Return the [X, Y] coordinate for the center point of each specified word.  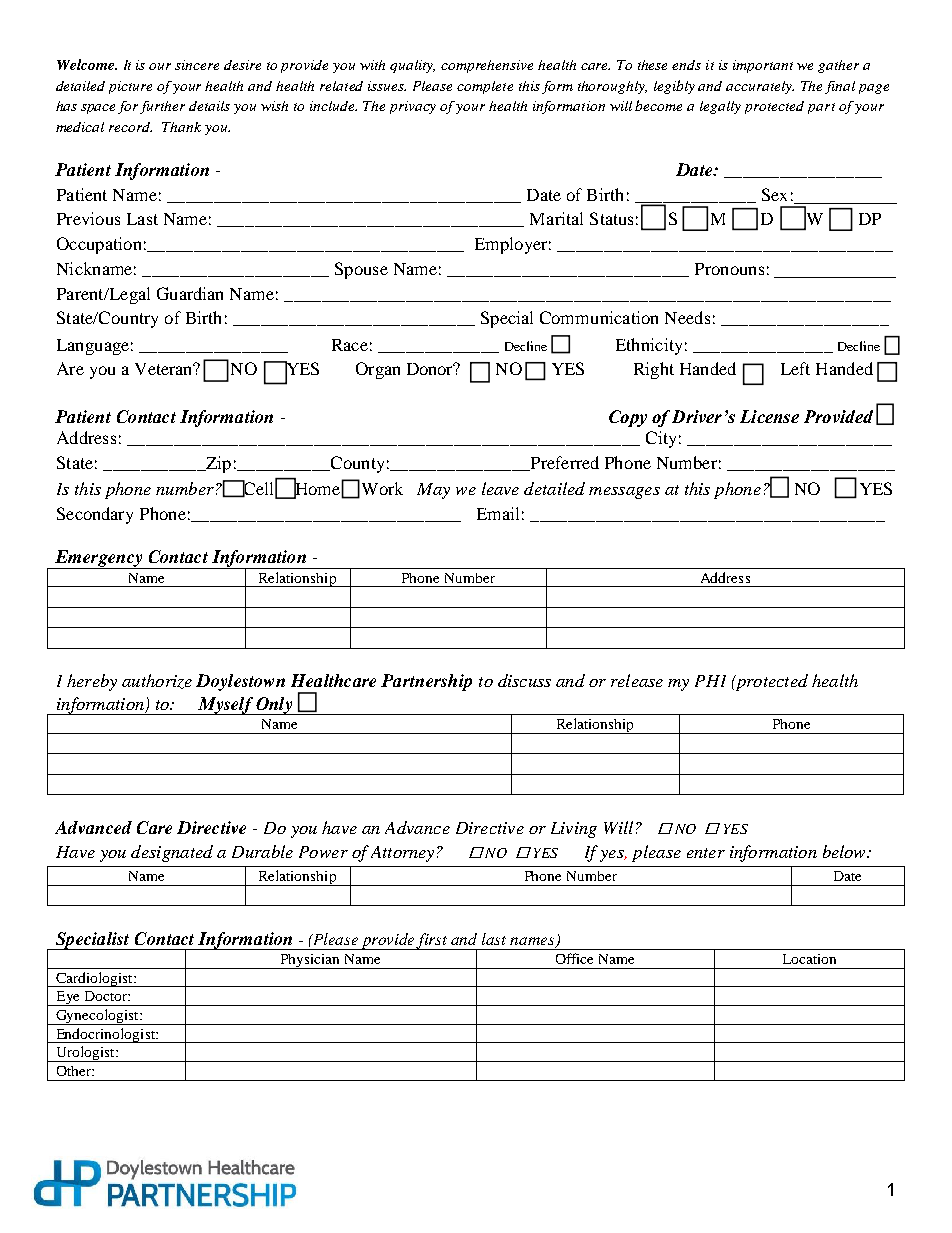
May [433, 491]
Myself [225, 706]
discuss [524, 680]
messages [624, 493]
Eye [68, 998]
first [433, 941]
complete [485, 87]
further [162, 107]
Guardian [190, 293]
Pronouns [729, 269]
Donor [431, 368]
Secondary [95, 515]
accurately [760, 87]
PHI [710, 681]
